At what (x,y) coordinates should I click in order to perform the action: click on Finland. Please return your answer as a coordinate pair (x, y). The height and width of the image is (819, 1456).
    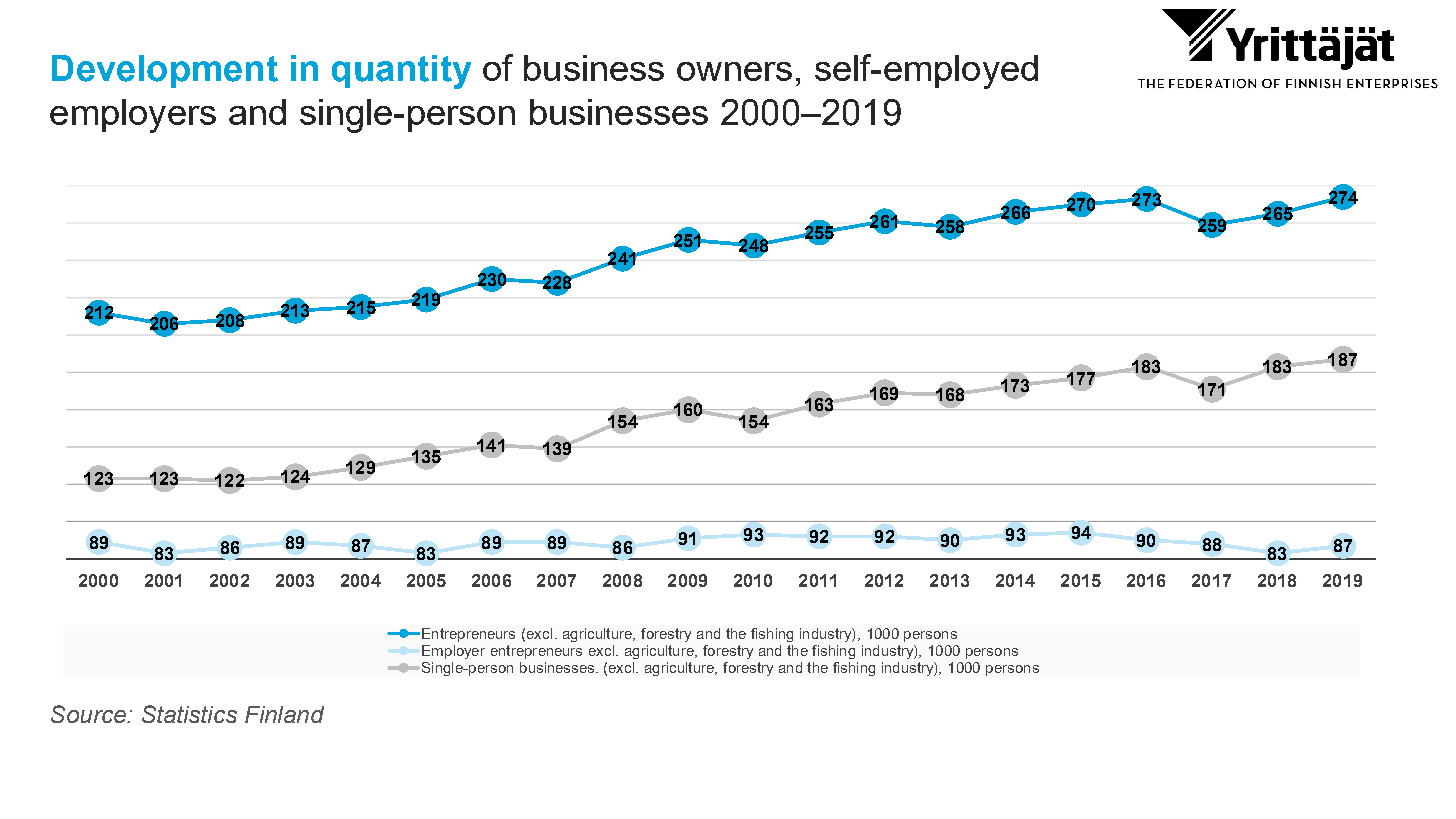
    Looking at the image, I should click on (284, 714).
